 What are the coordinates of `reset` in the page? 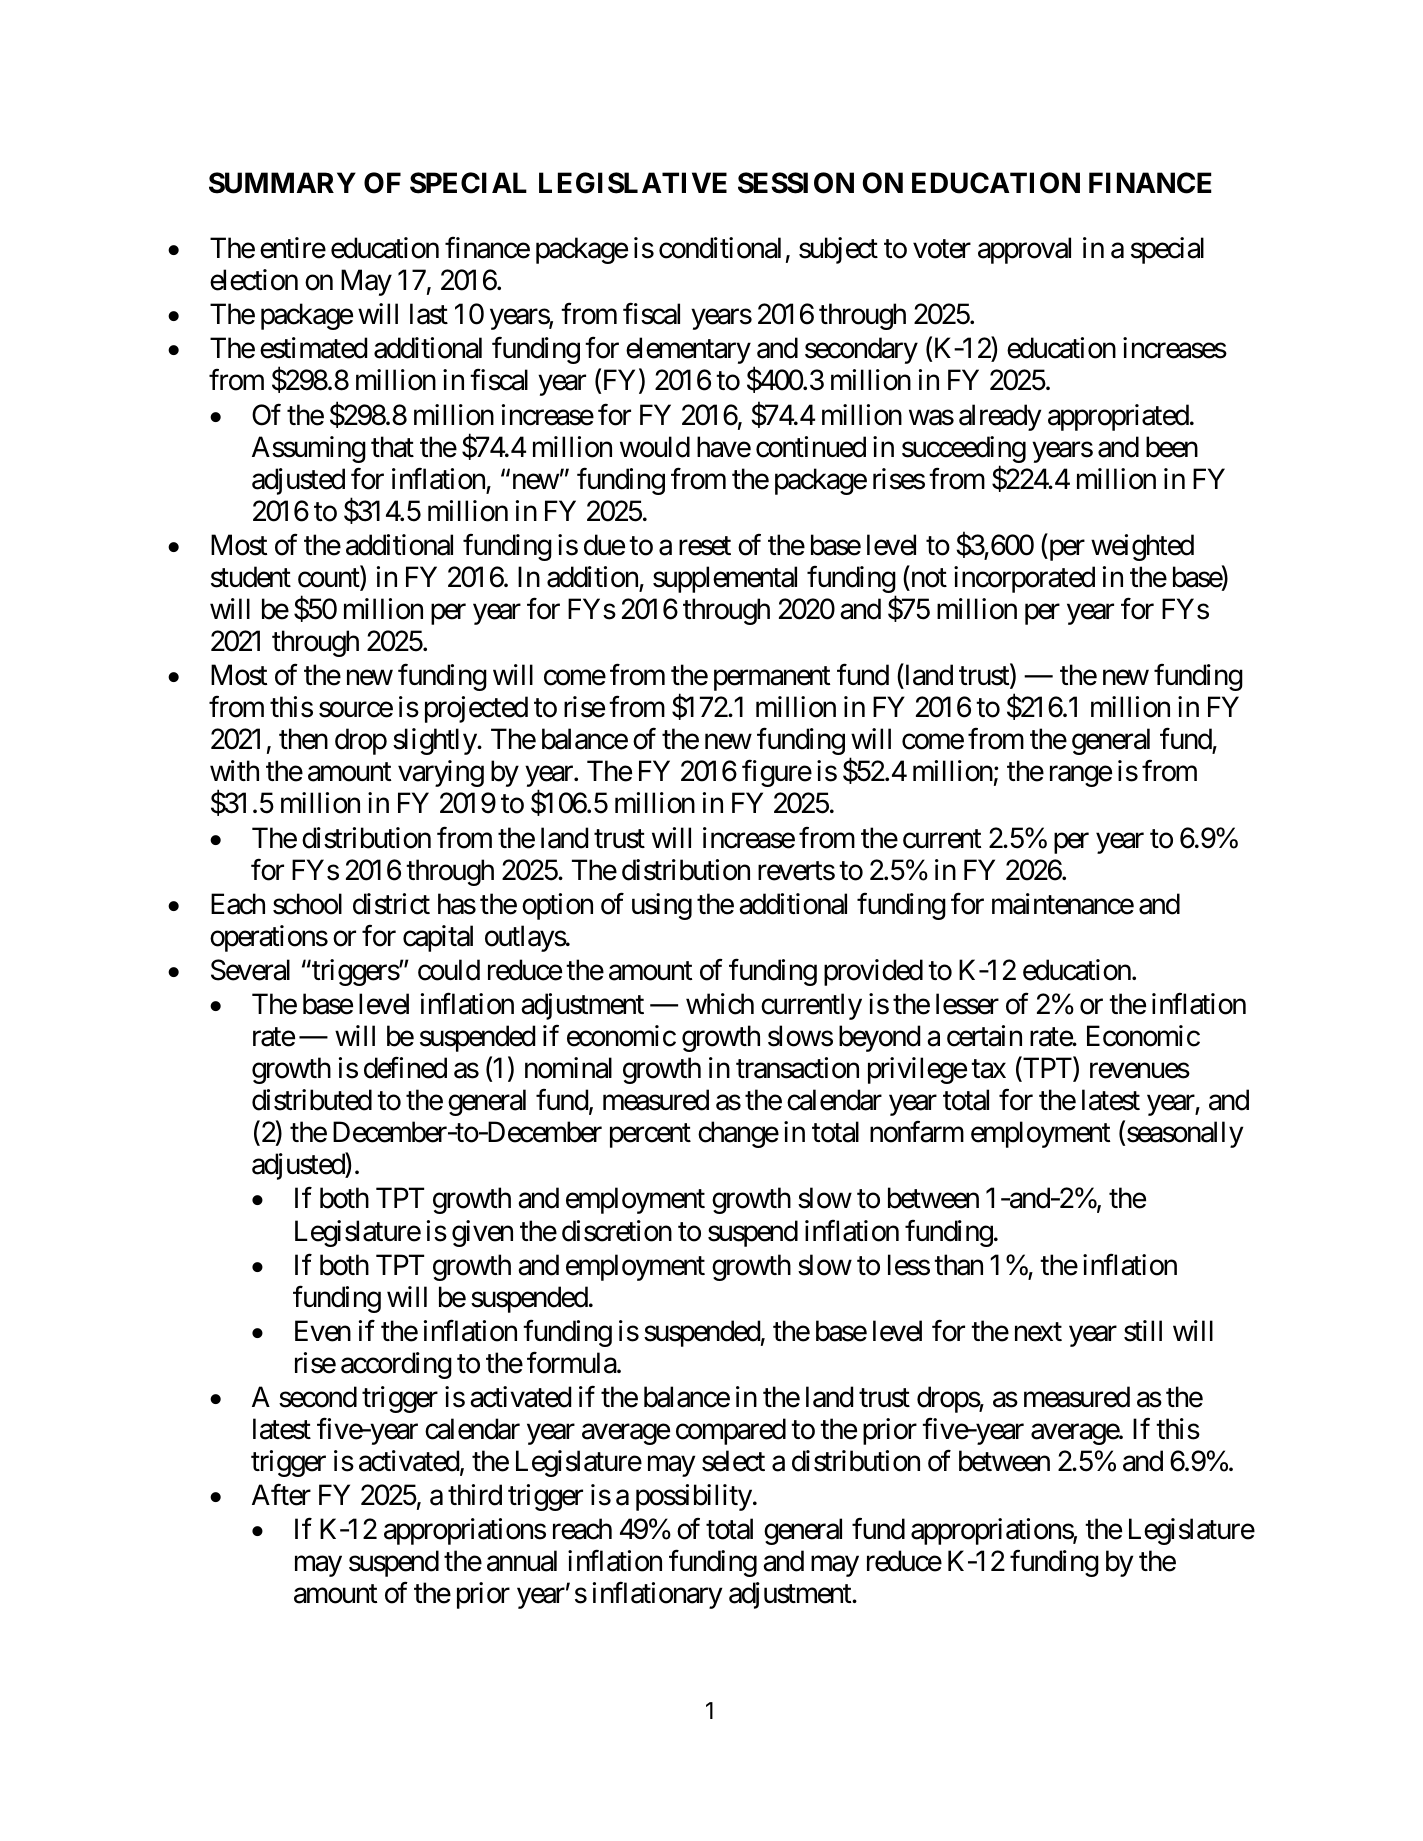 It's located at (705, 546).
